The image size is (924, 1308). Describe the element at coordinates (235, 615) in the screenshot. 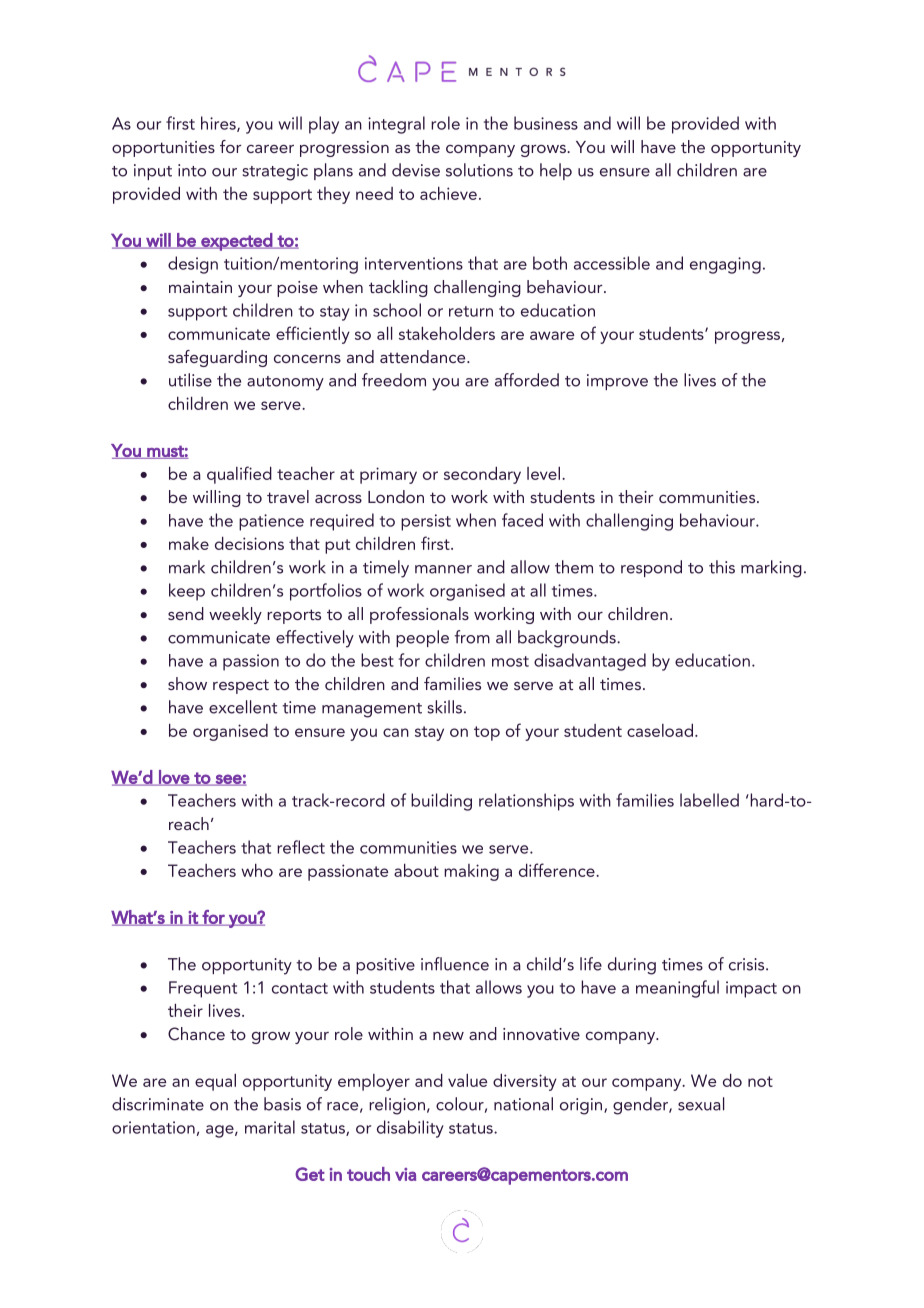

I see `weekly` at that location.
